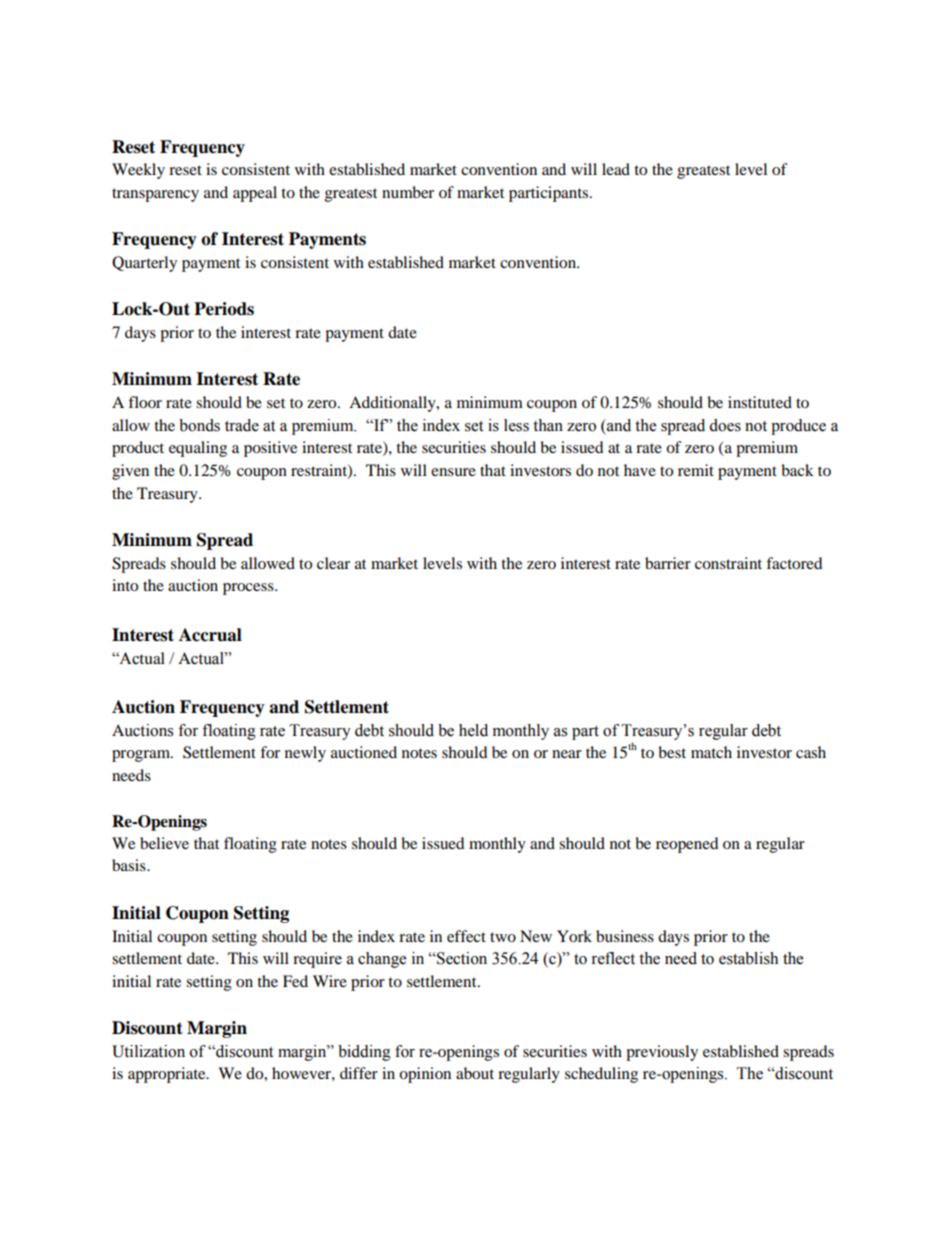  Describe the element at coordinates (516, 425) in the page. I see `less` at that location.
